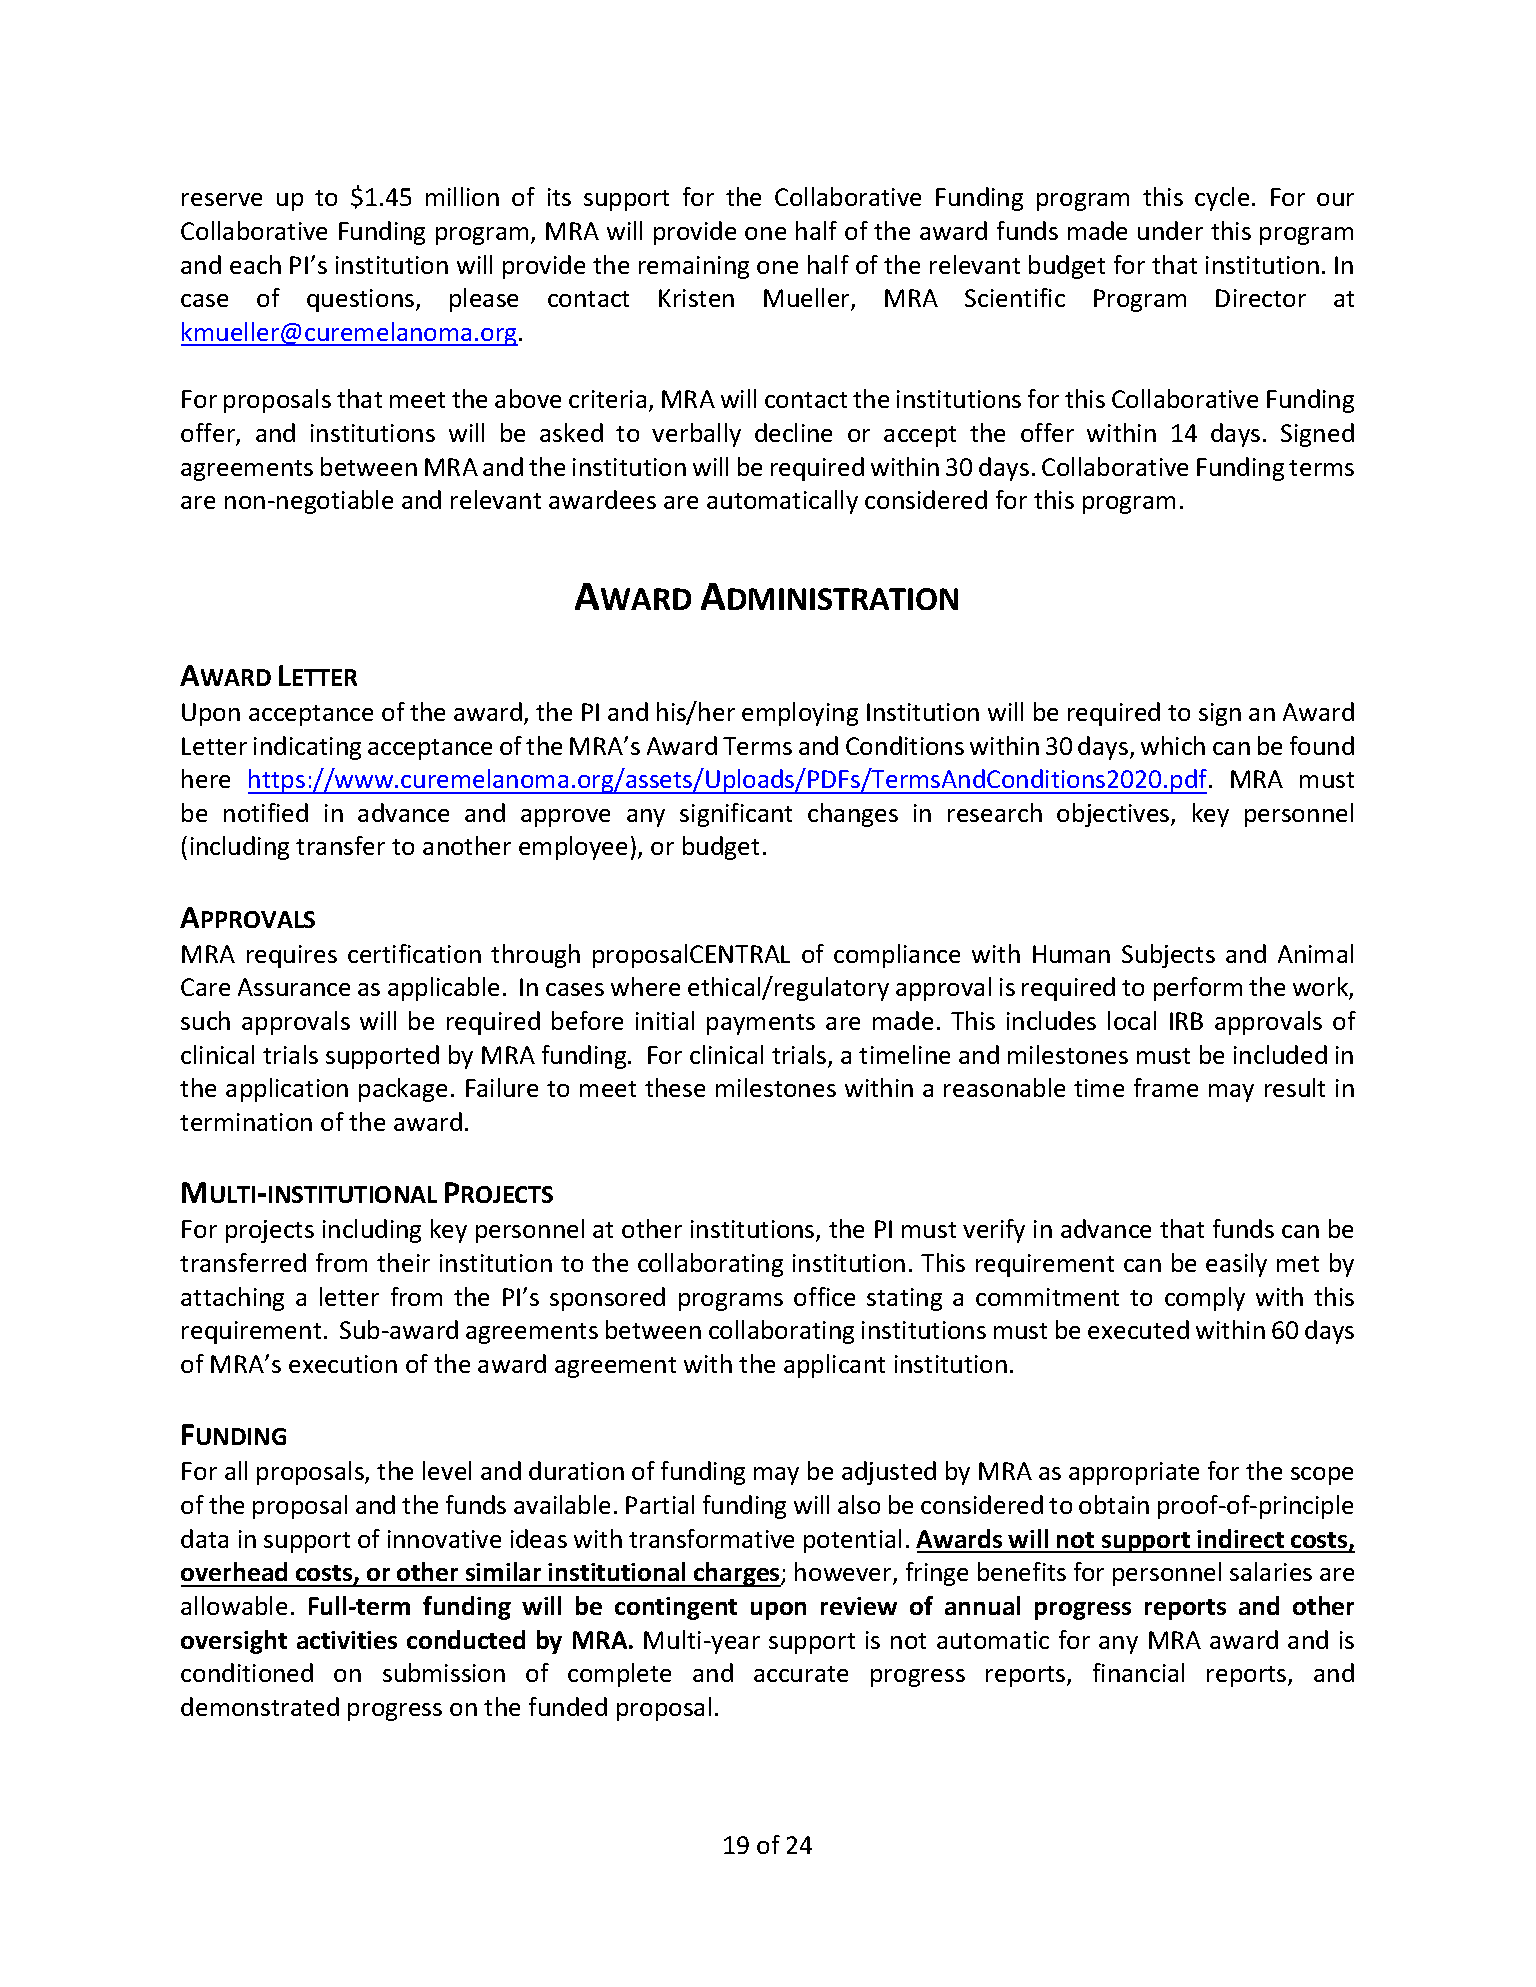 This screenshot has width=1536, height=1987. Describe the element at coordinates (1173, 745) in the screenshot. I see `which` at that location.
